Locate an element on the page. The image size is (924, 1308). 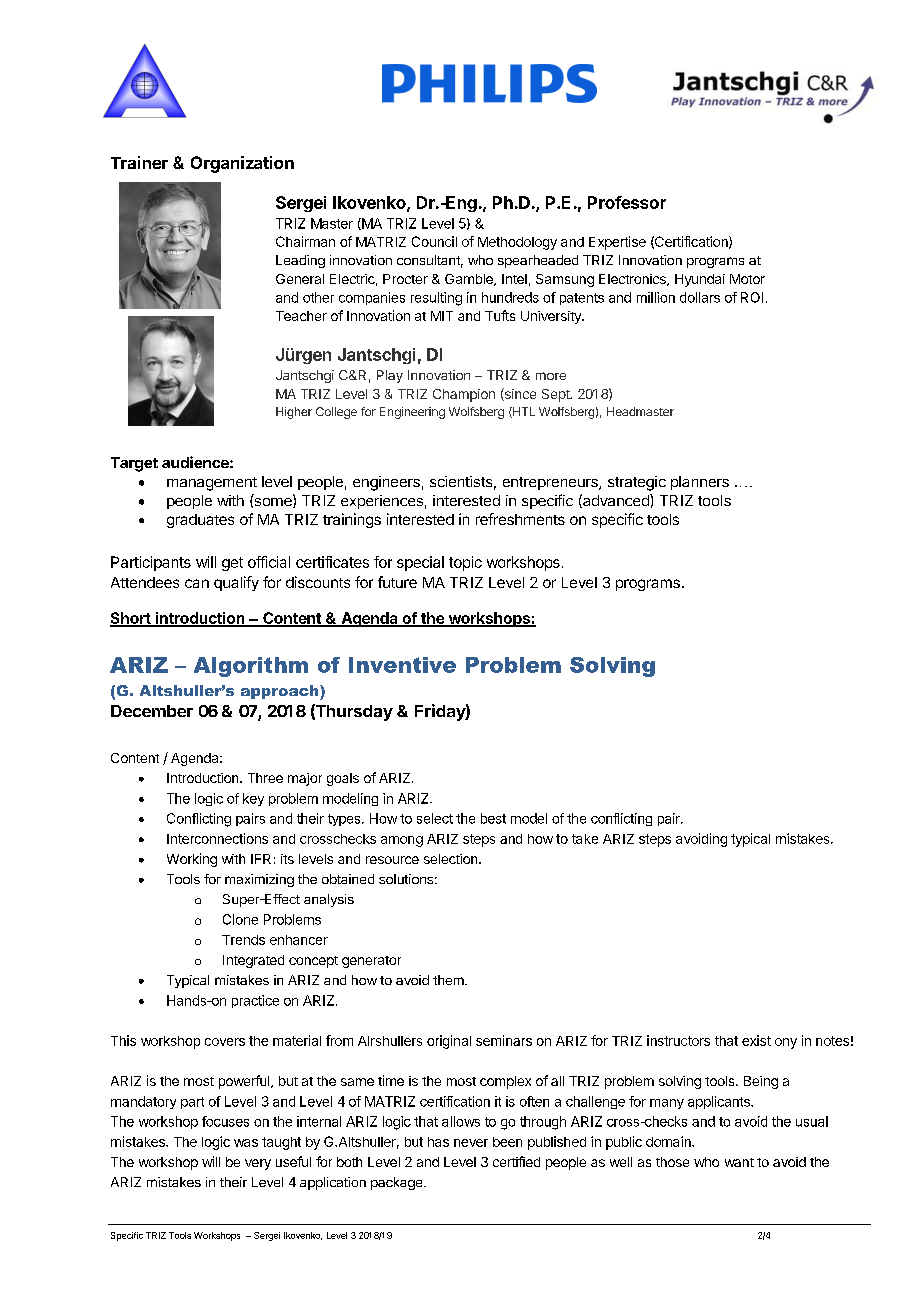
Council is located at coordinates (434, 241).
